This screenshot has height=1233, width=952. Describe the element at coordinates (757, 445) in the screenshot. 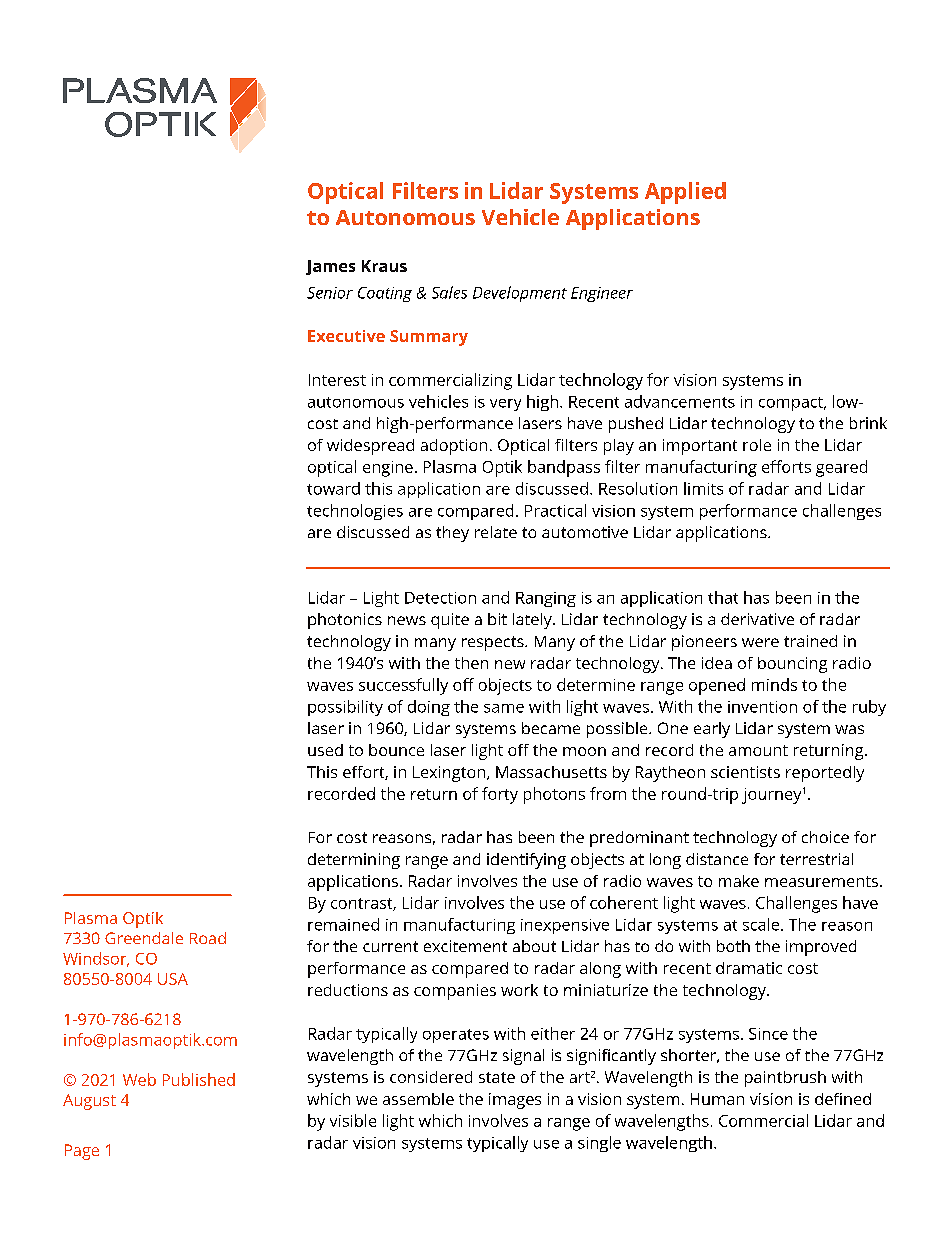

I see `role` at that location.
